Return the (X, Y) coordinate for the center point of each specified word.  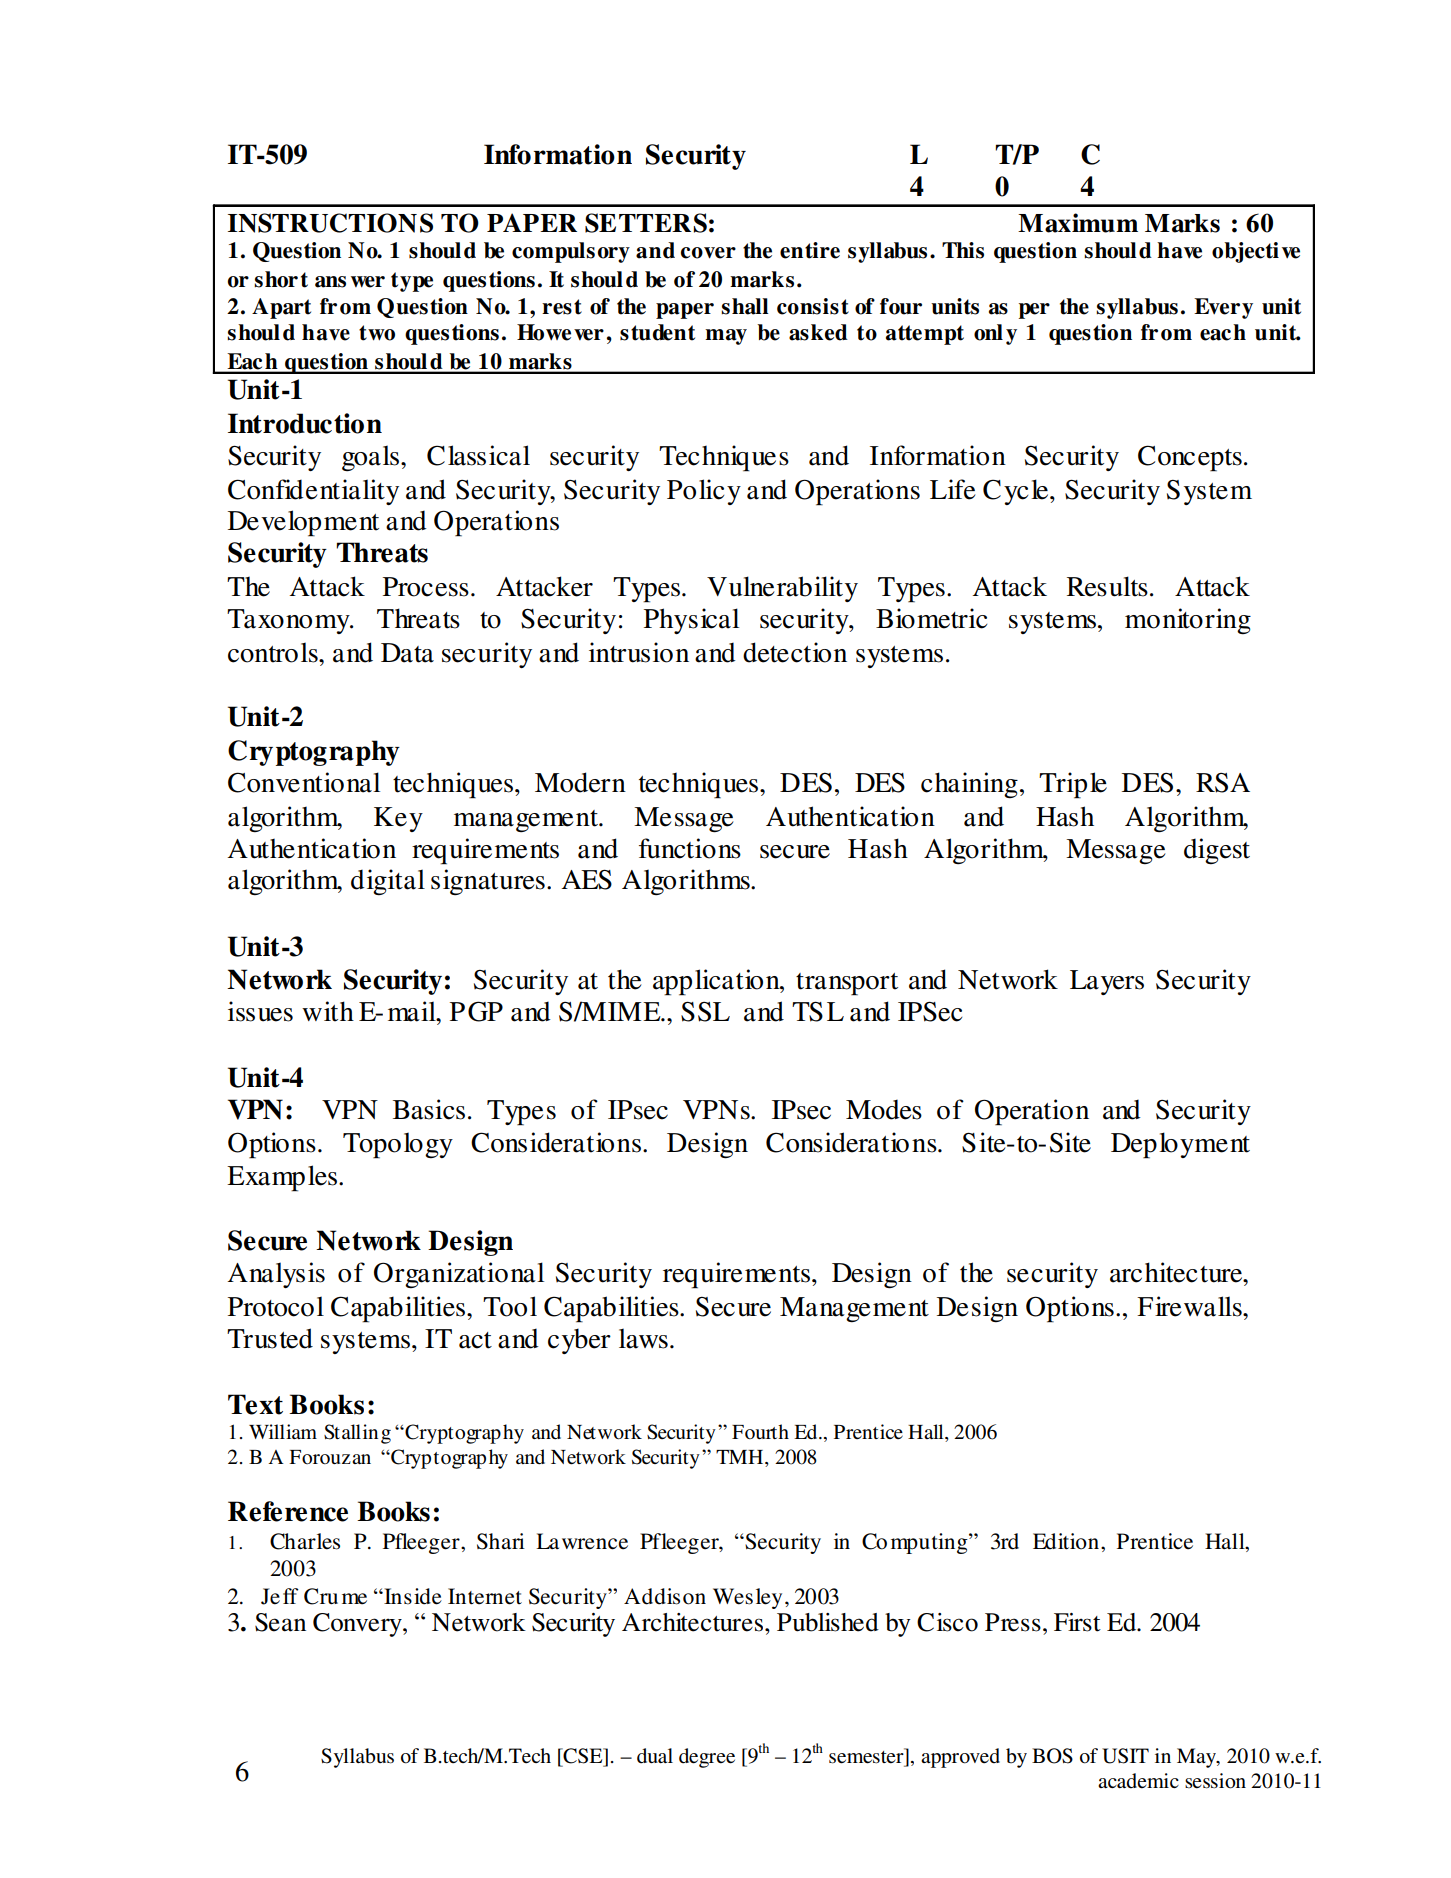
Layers (1107, 982)
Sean (280, 1622)
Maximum (1078, 223)
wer (368, 282)
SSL (705, 1011)
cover (708, 253)
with (328, 1011)
